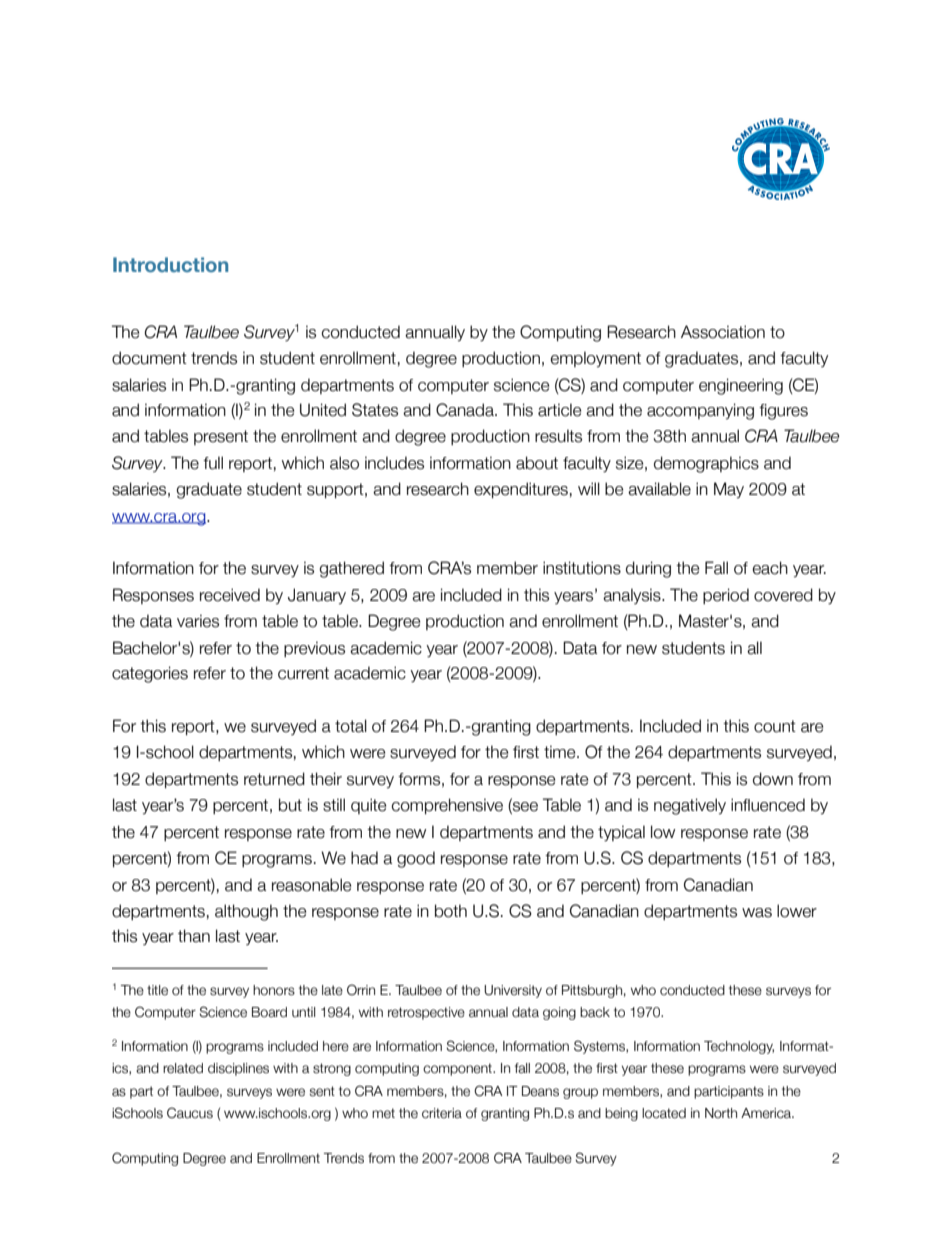  I want to click on component, so click(458, 1069).
